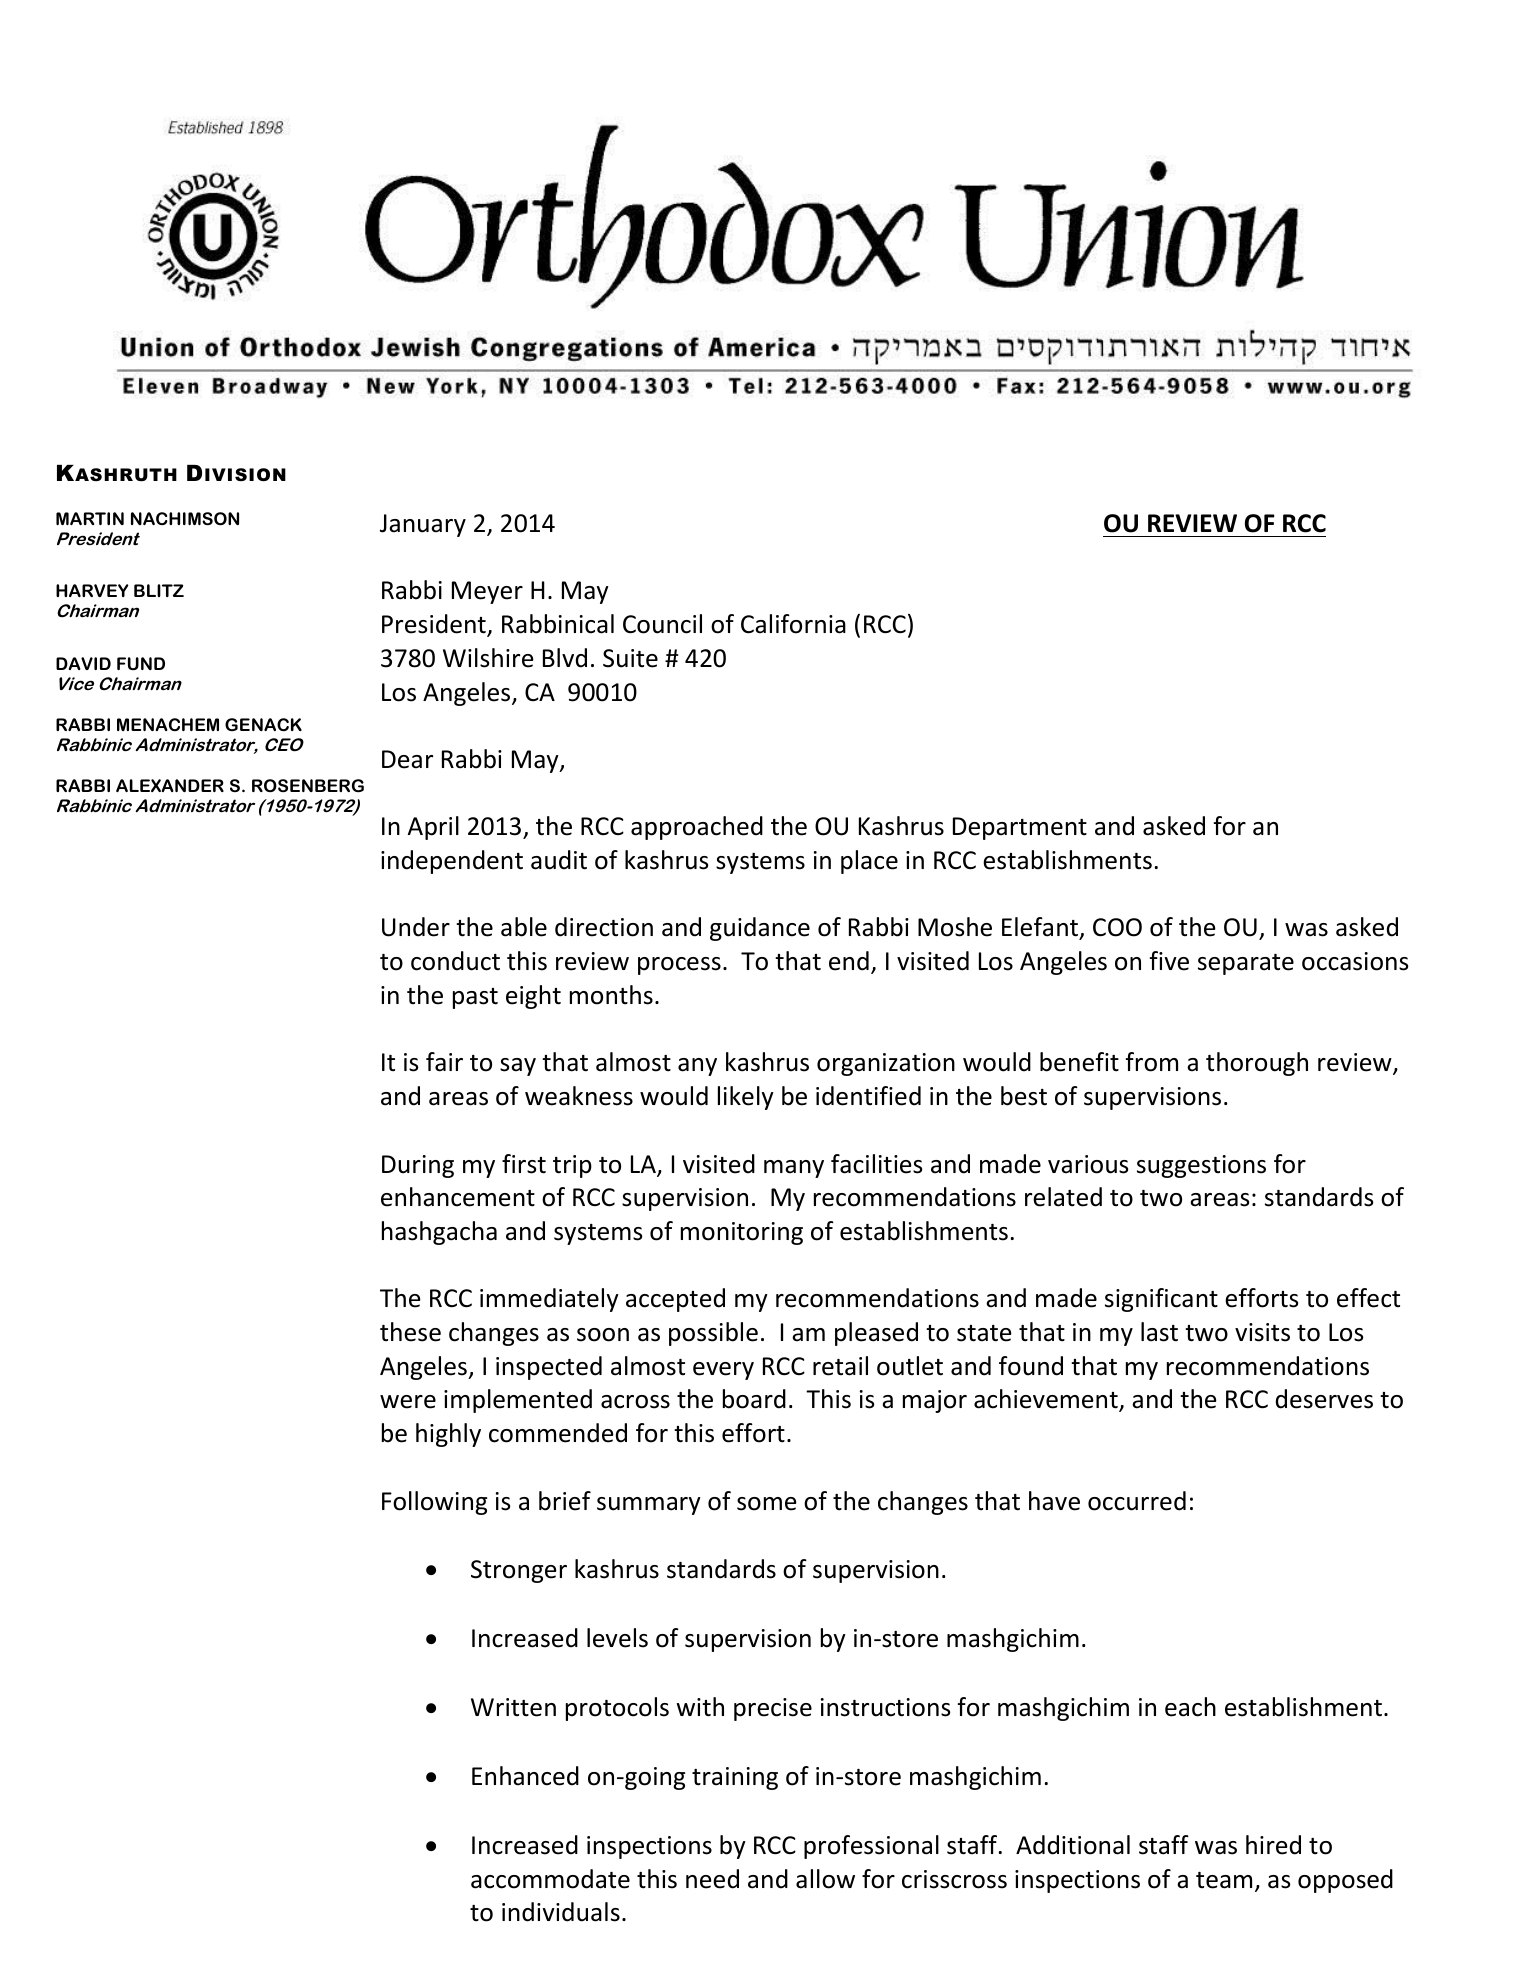  What do you see at coordinates (1201, 1166) in the document?
I see `suggestions` at bounding box center [1201, 1166].
